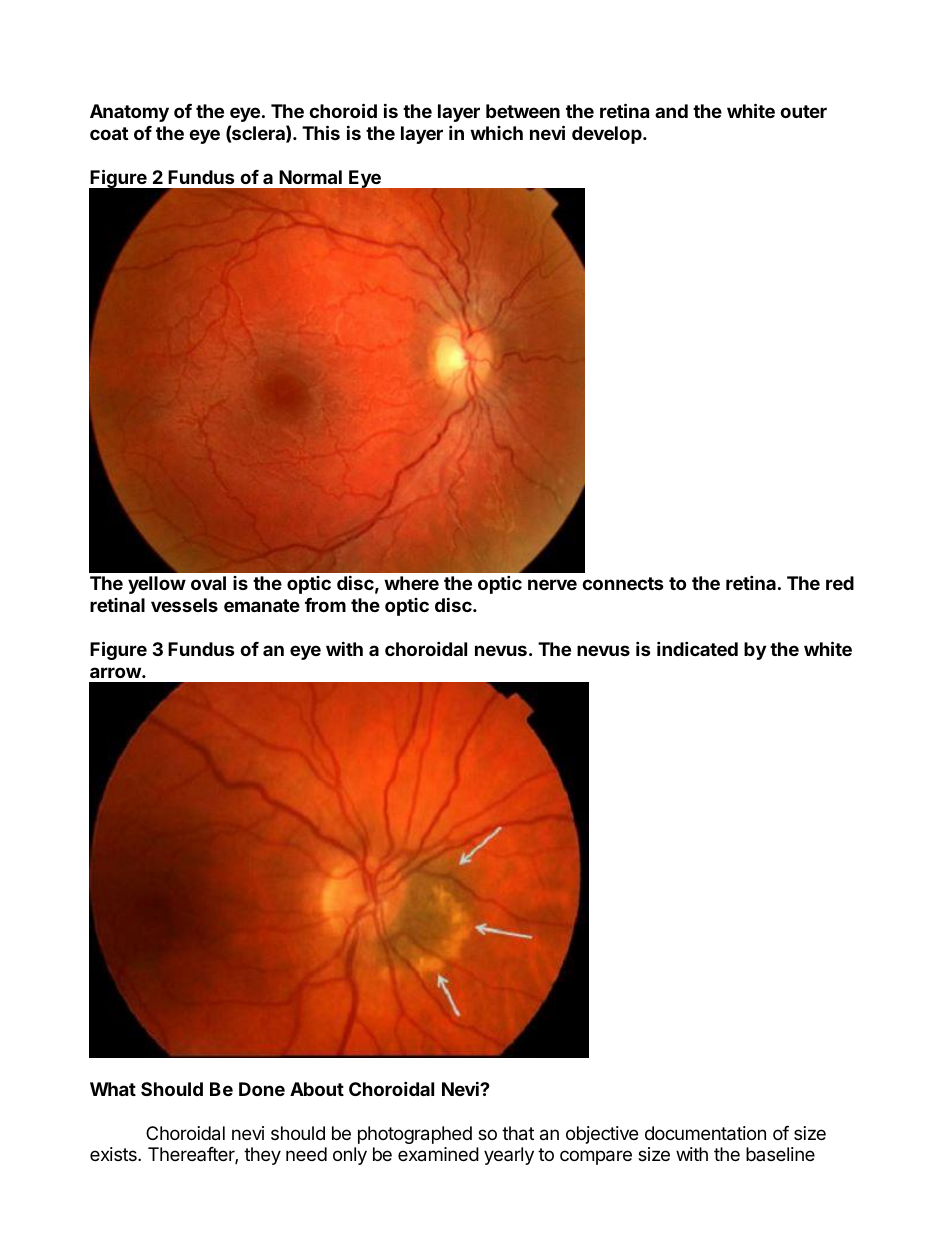 This screenshot has height=1233, width=952. What do you see at coordinates (496, 133) in the screenshot?
I see `which` at bounding box center [496, 133].
